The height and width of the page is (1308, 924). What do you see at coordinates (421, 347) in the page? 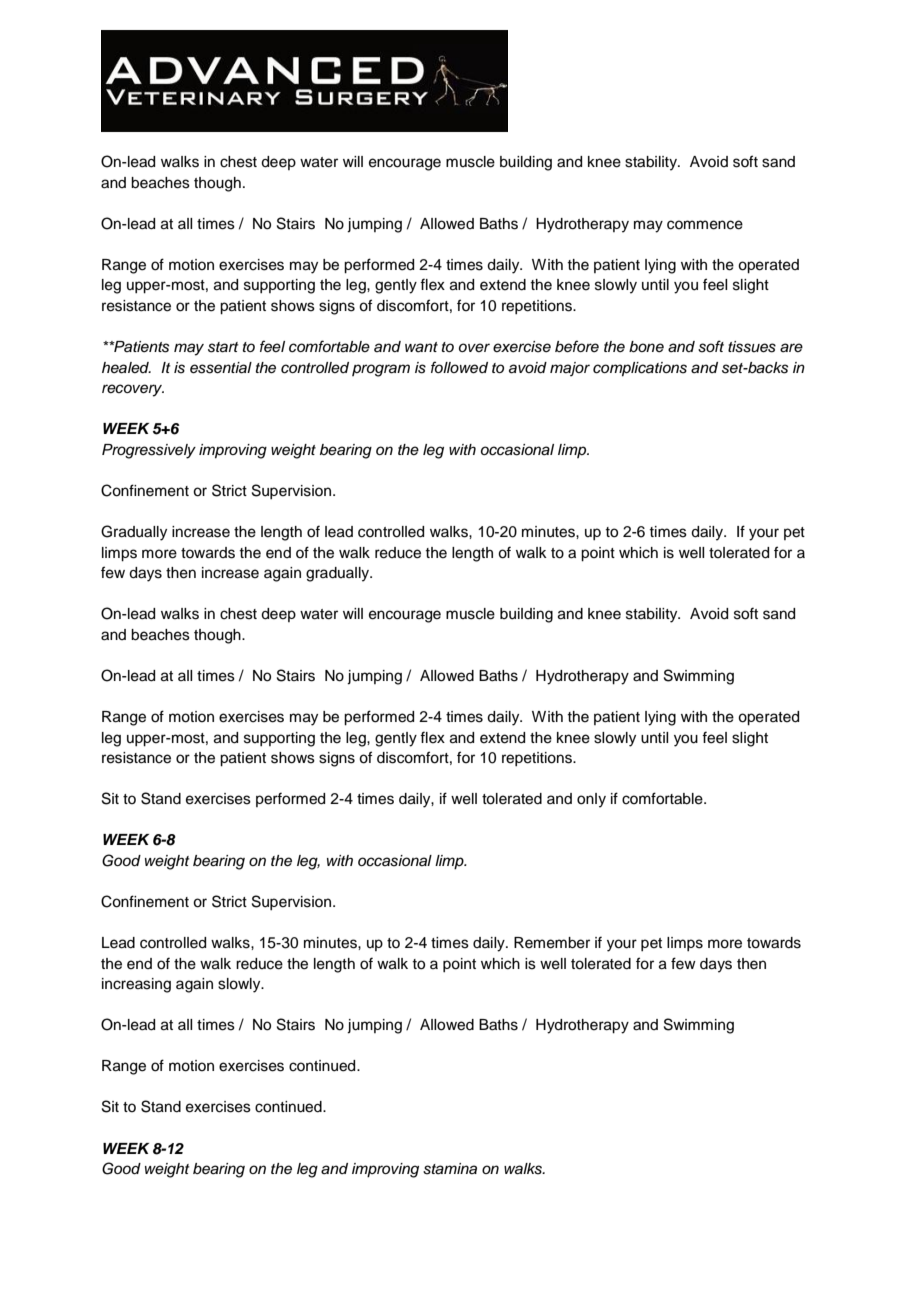
I see `want` at bounding box center [421, 347].
